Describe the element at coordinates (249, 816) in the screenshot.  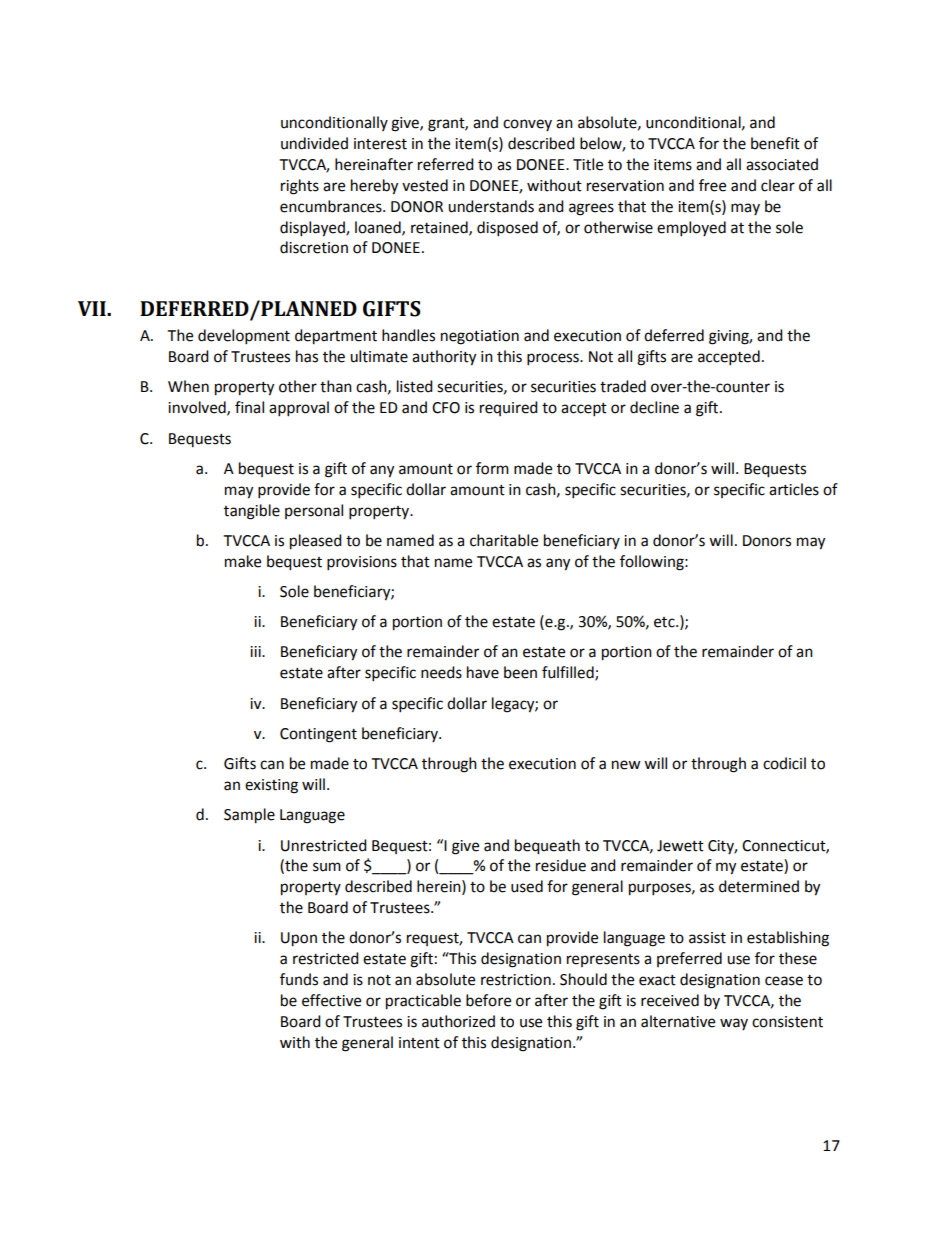
I see `Sample` at that location.
